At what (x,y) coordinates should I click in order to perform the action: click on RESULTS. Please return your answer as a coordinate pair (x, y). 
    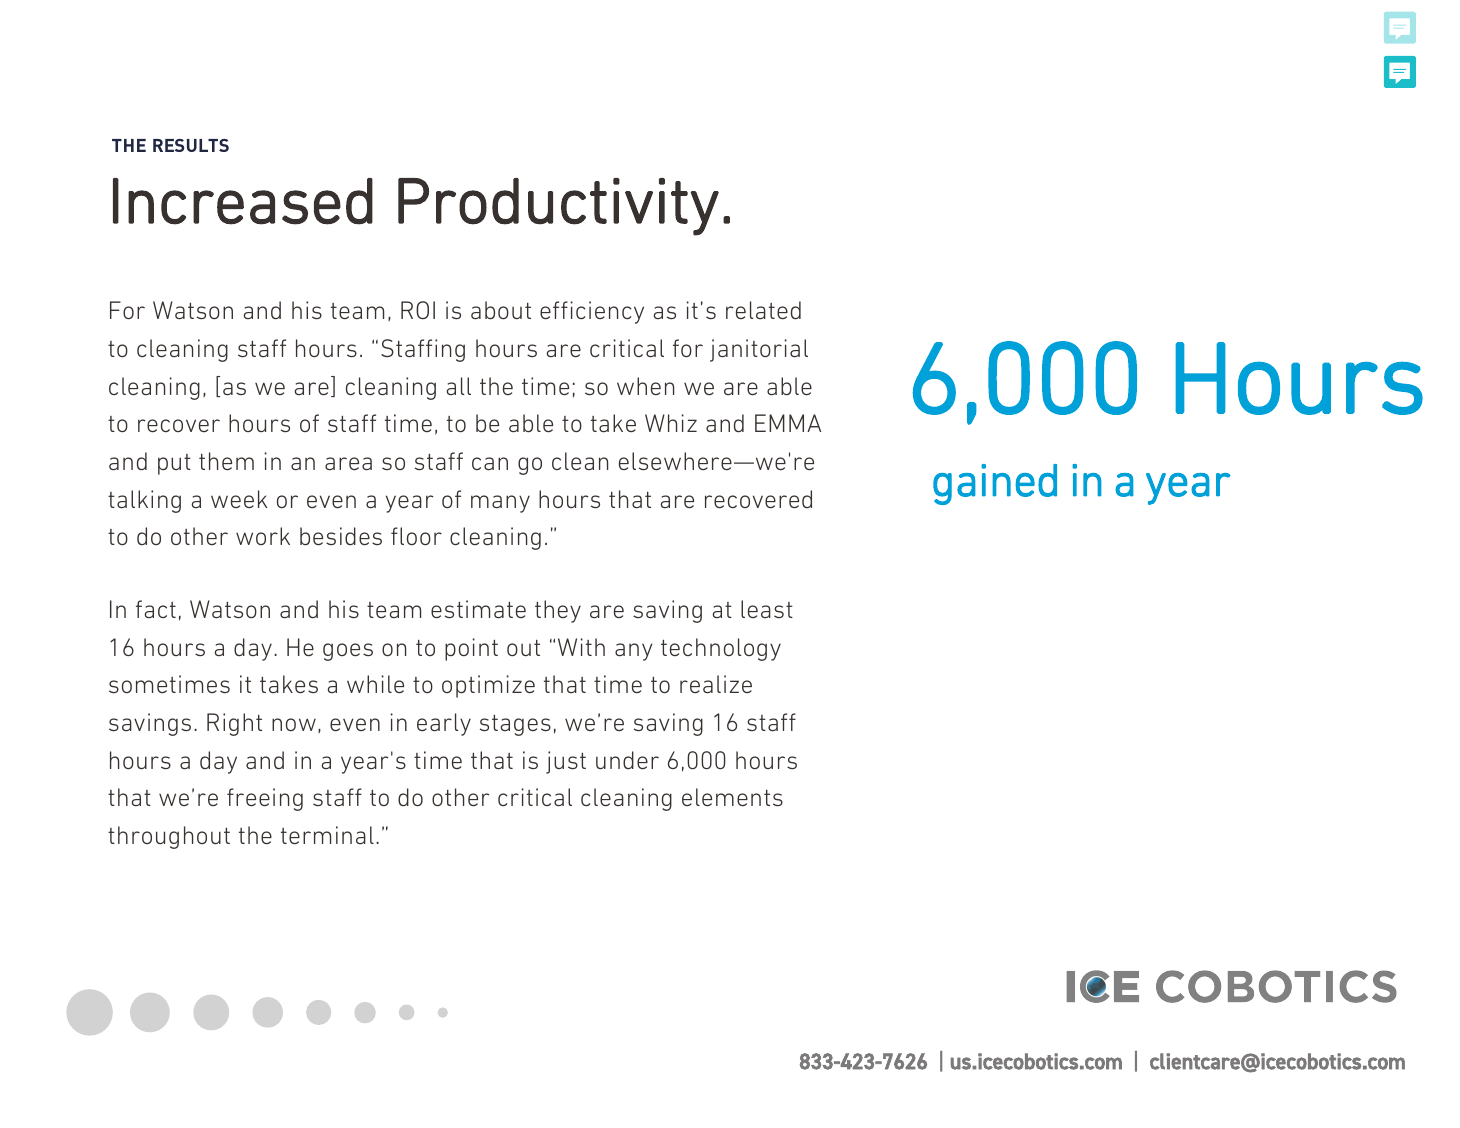
    Looking at the image, I should click on (191, 145).
